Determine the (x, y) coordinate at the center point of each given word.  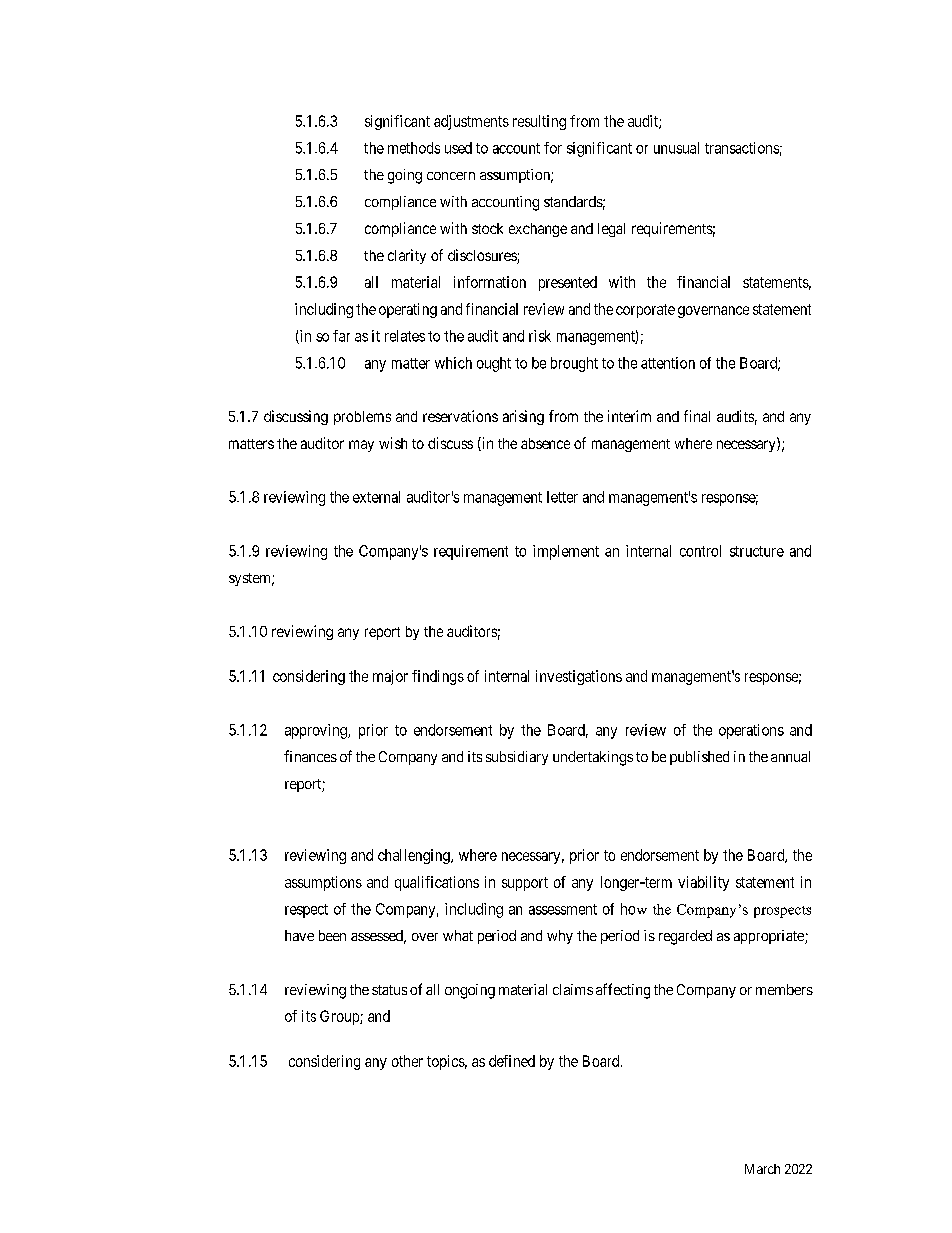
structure (757, 551)
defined (512, 1061)
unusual (676, 148)
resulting (539, 122)
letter (562, 497)
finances (310, 756)
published (699, 758)
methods (414, 148)
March (762, 1169)
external (376, 497)
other (407, 1061)
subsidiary (517, 758)
